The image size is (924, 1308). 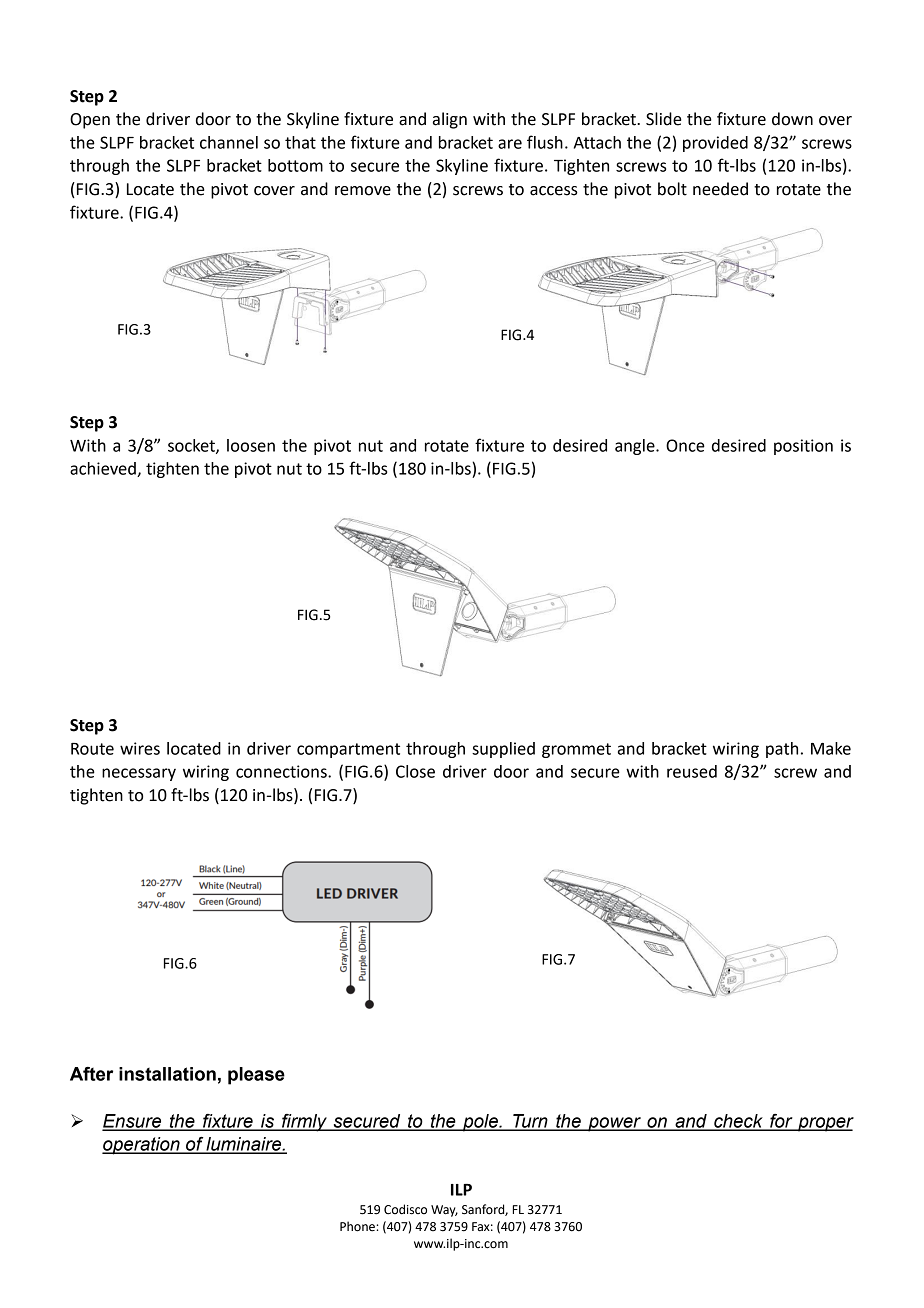 I want to click on operation, so click(x=142, y=1146).
